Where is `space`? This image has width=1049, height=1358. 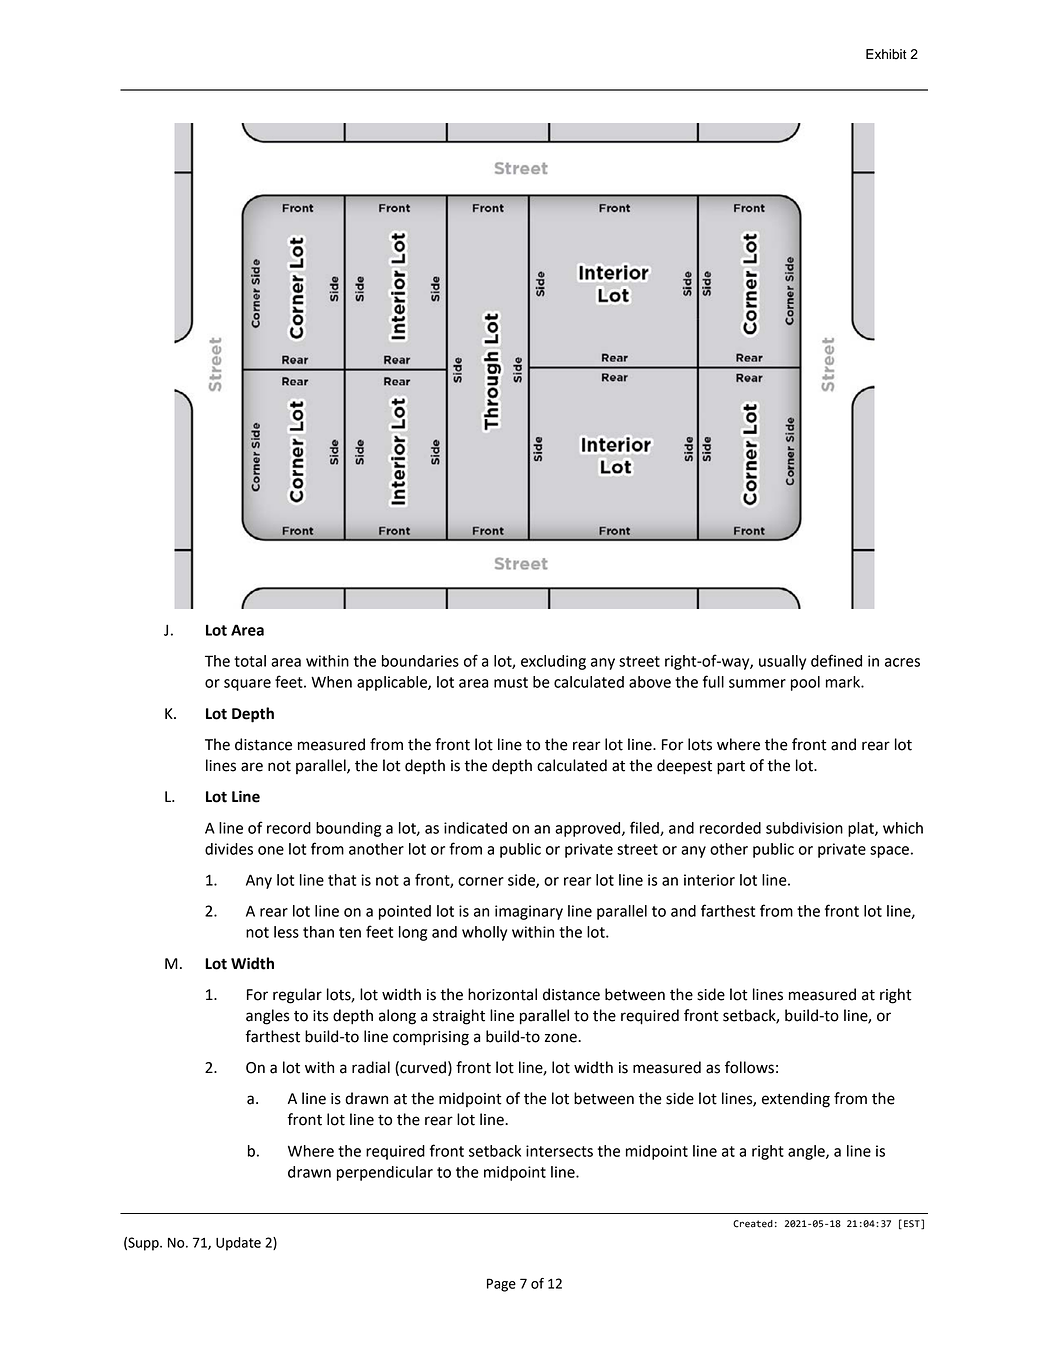
space is located at coordinates (889, 852).
